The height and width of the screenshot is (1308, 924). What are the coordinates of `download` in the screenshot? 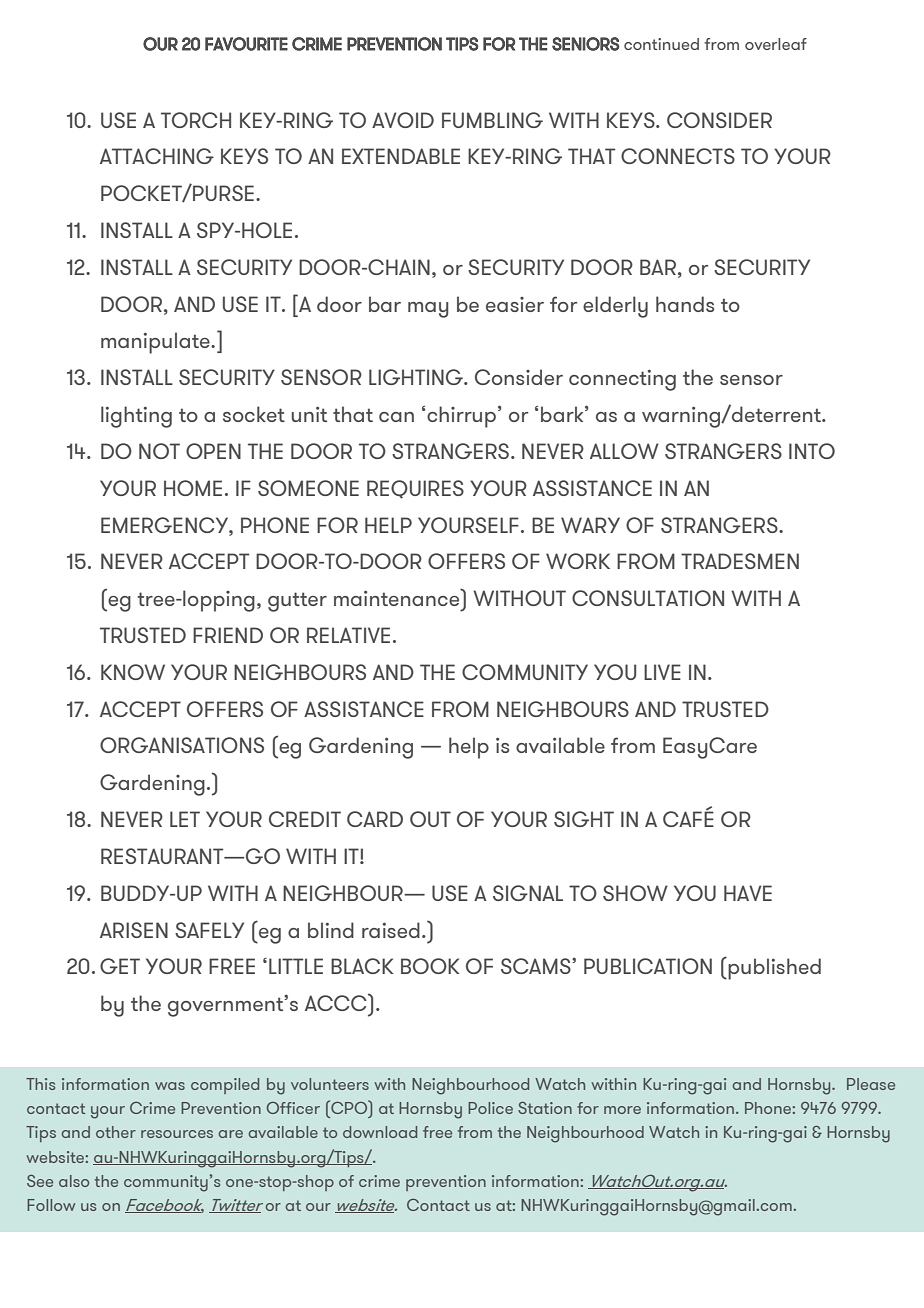 It's located at (380, 1132).
